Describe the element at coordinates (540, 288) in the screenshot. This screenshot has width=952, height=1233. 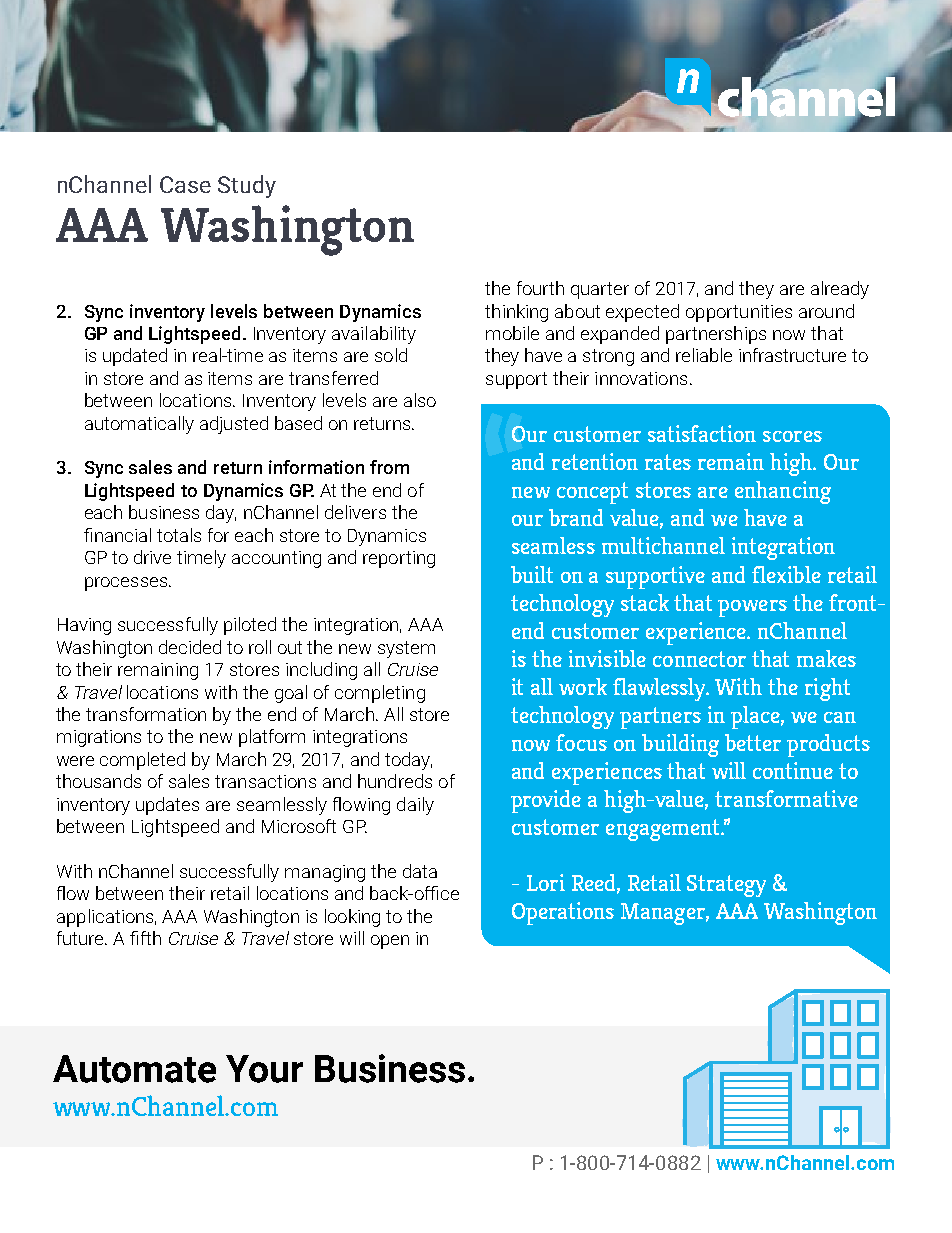
I see `fourth` at that location.
